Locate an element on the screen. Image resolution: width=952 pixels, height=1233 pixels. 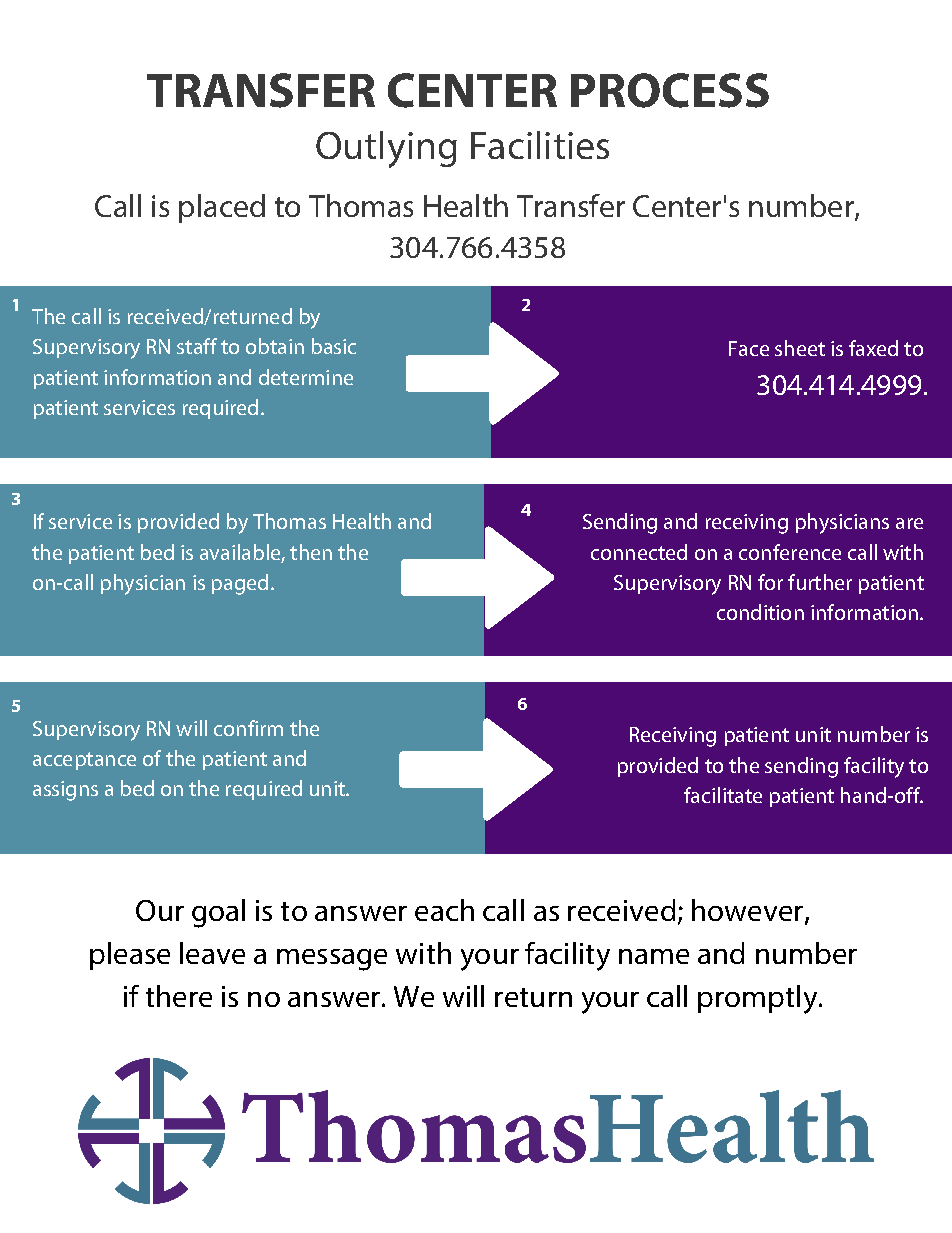
conference is located at coordinates (790, 552).
